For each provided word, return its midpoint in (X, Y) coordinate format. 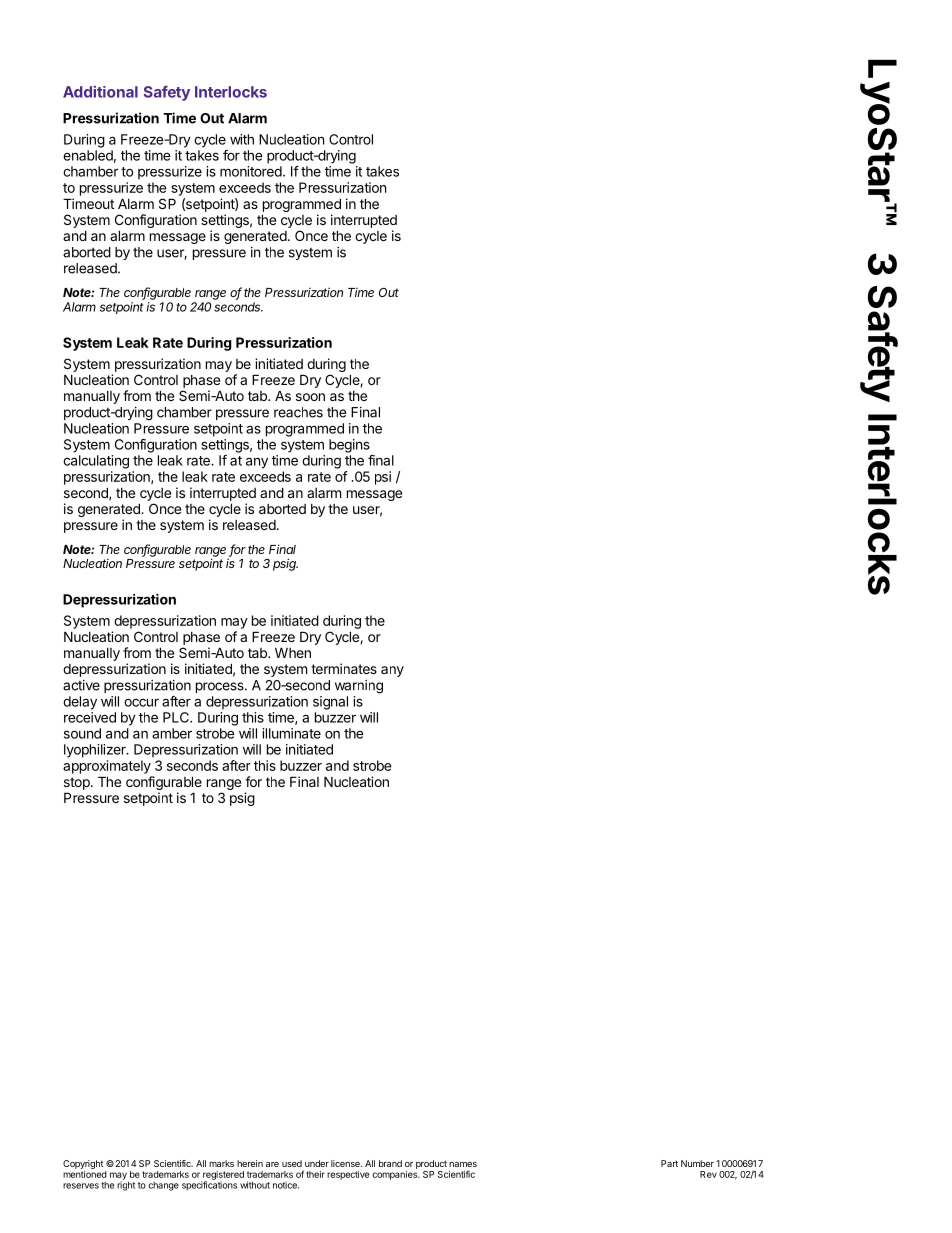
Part (669, 1163)
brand (390, 1163)
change (163, 1186)
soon (310, 397)
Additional (100, 92)
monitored (252, 171)
